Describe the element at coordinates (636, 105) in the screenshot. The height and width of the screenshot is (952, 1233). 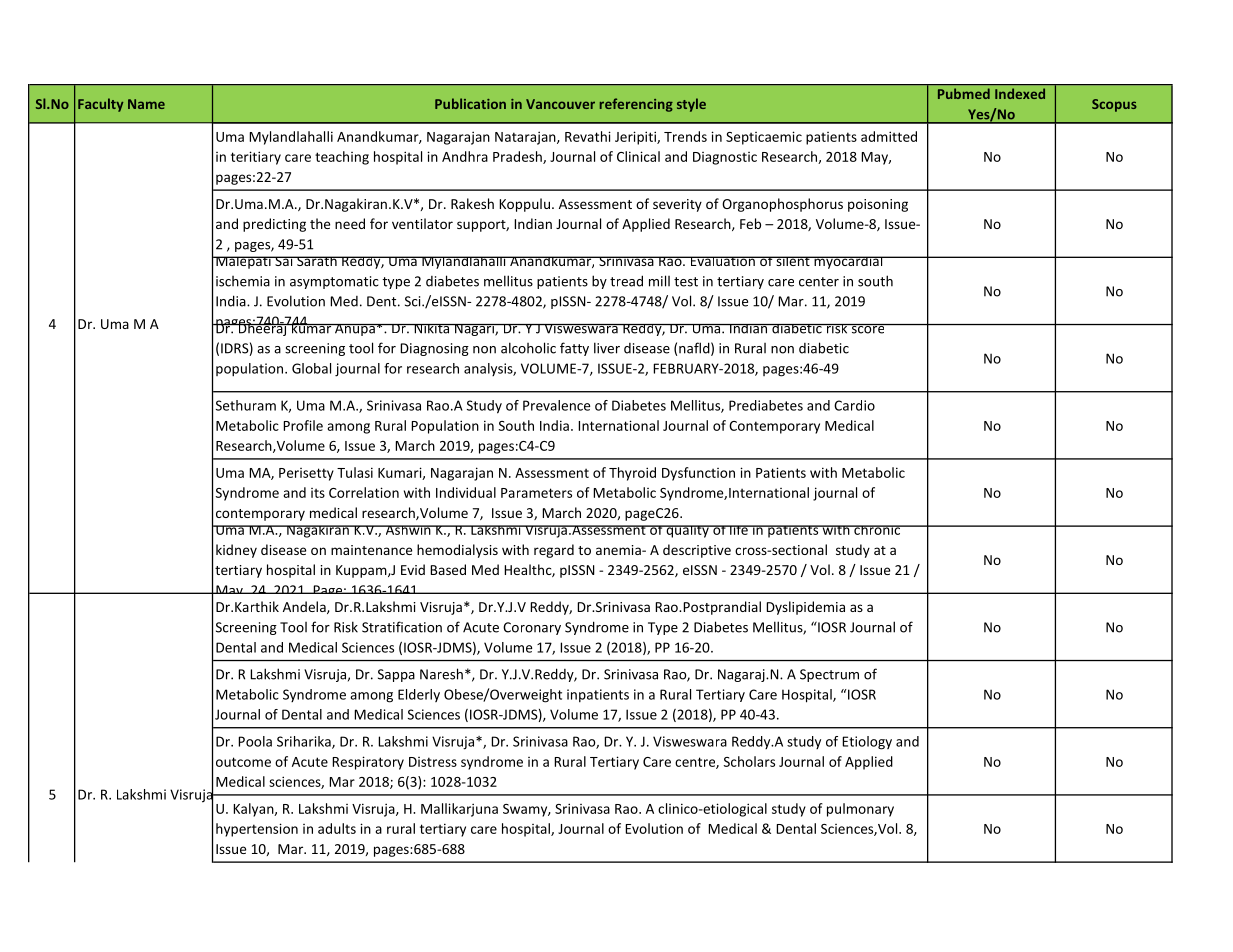
I see `referencing` at that location.
